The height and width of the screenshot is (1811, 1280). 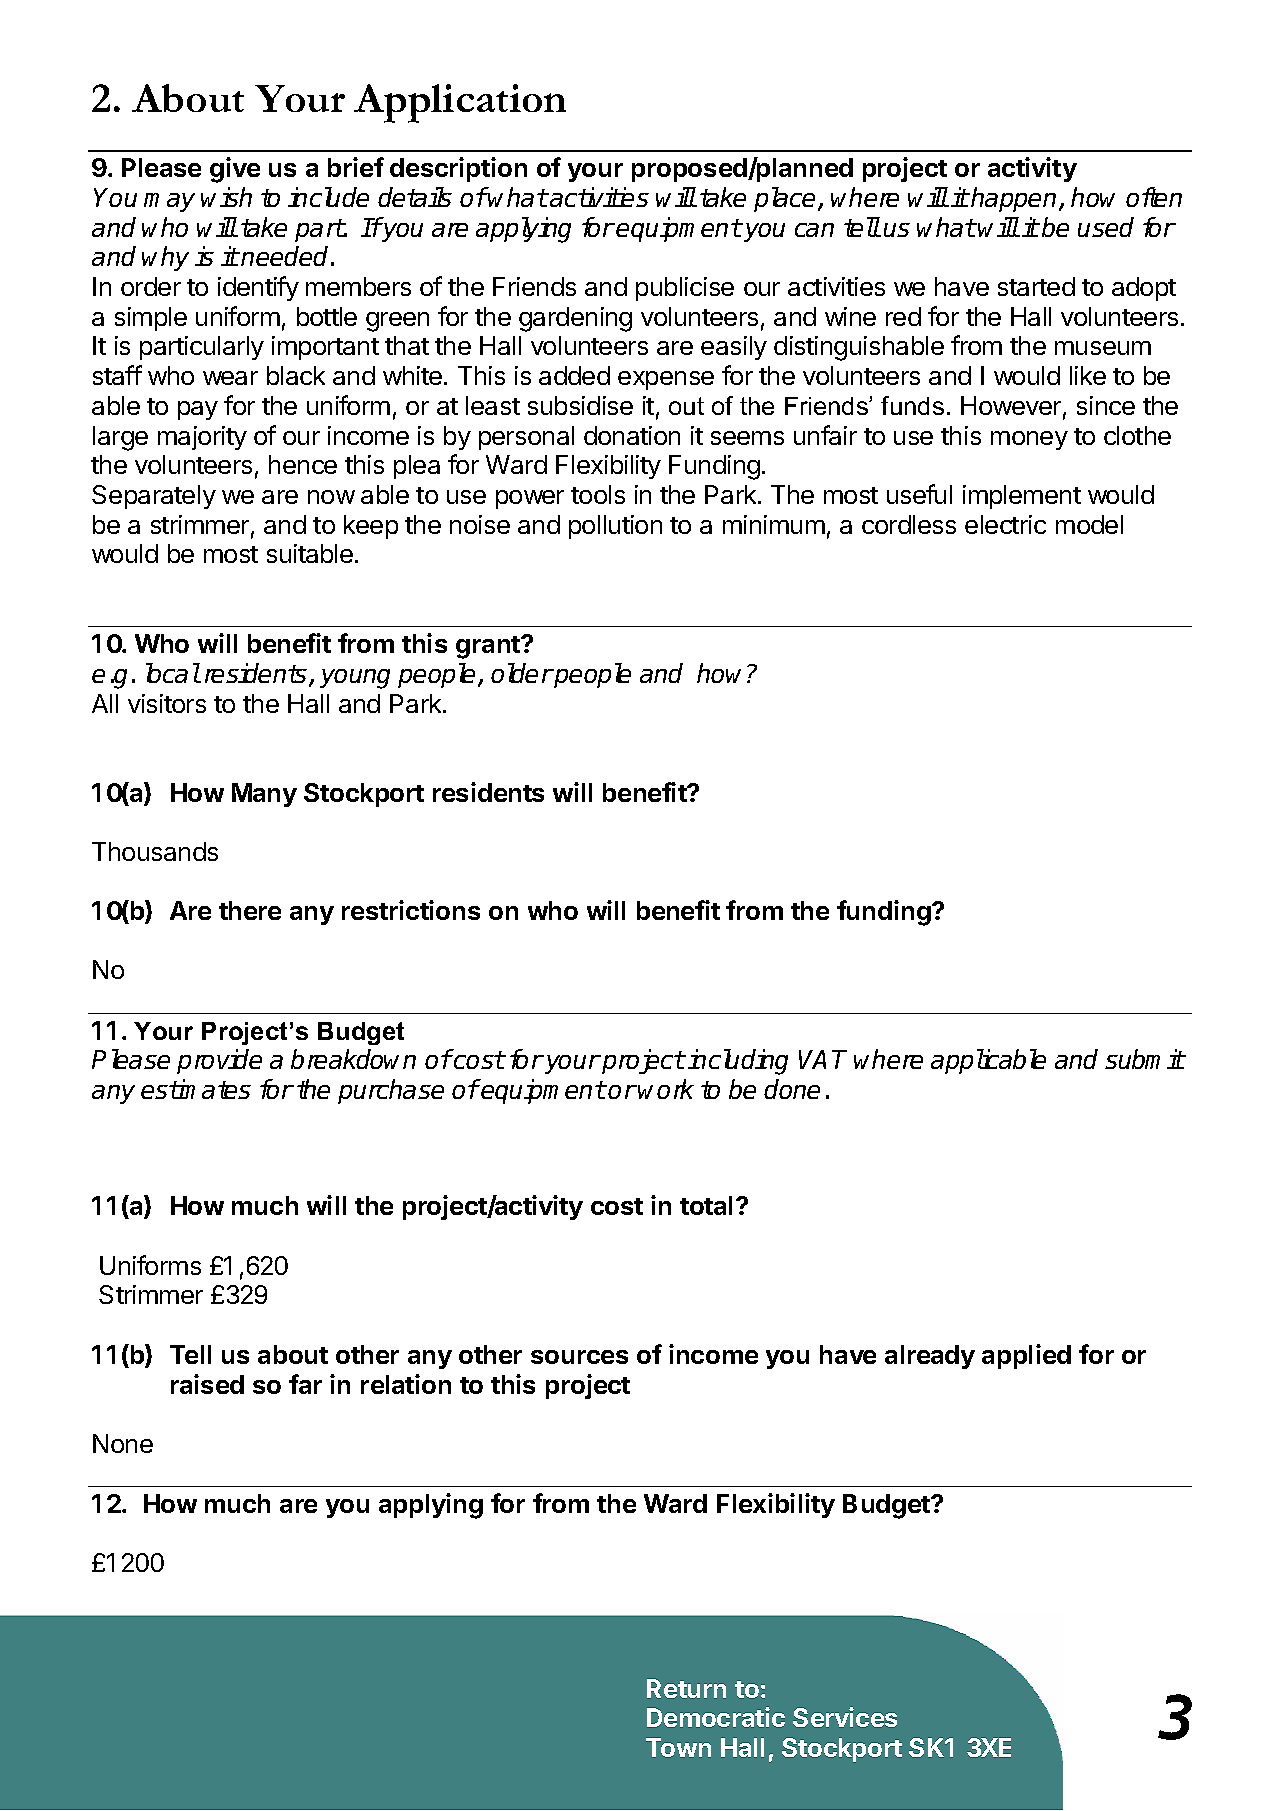 What do you see at coordinates (202, 438) in the screenshot?
I see `majority` at bounding box center [202, 438].
